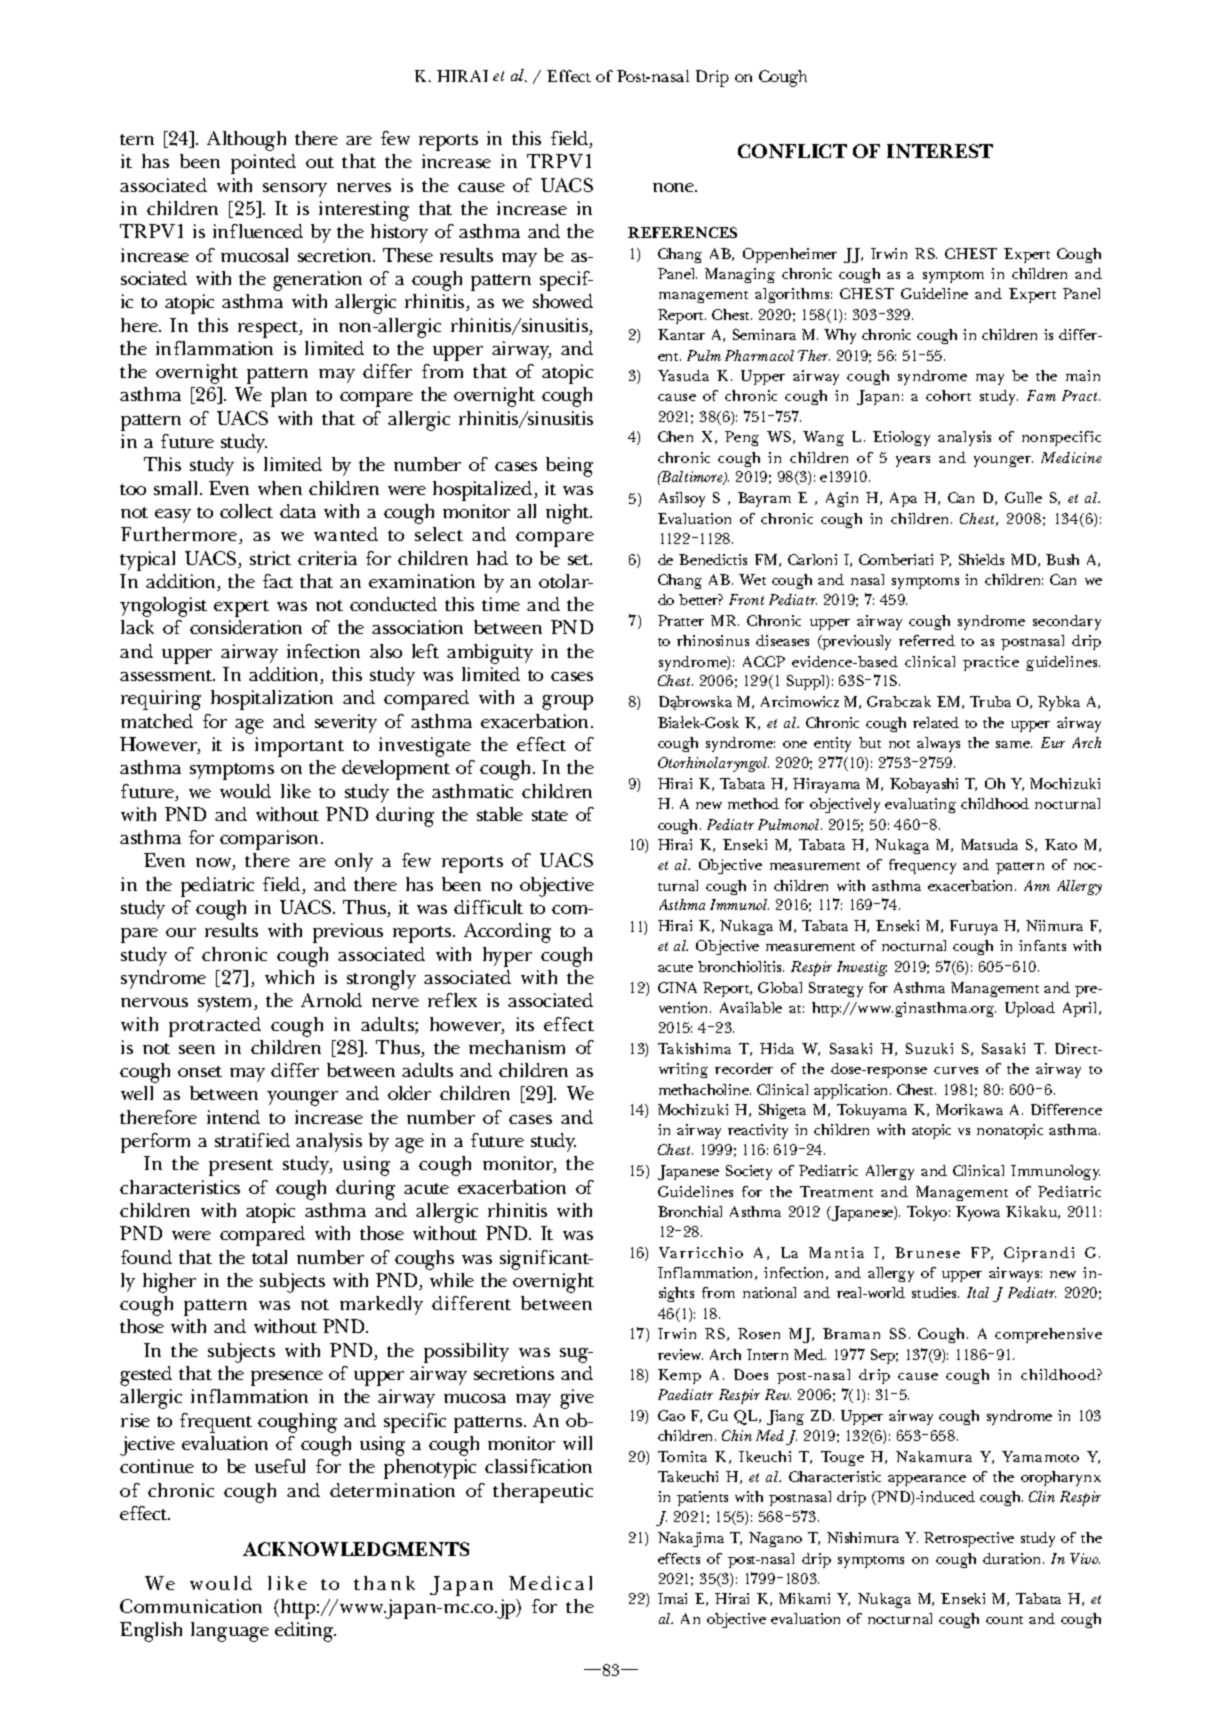 This screenshot has width=1223, height=1730. I want to click on studies, so click(935, 1292).
